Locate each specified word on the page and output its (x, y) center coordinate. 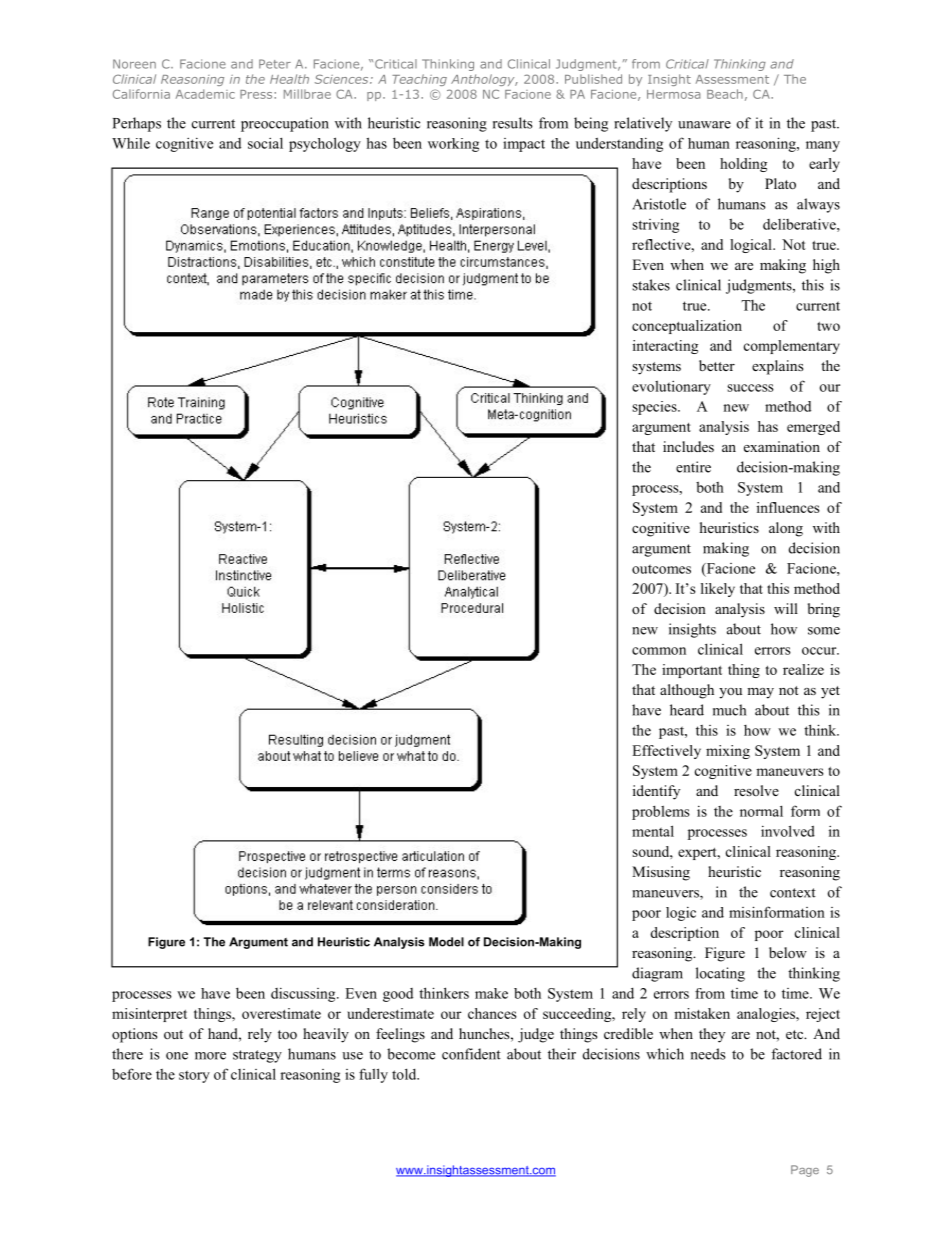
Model (446, 942)
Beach (725, 94)
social (265, 143)
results (513, 123)
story (194, 1076)
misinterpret (149, 1015)
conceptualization (687, 327)
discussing (304, 995)
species (655, 408)
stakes (651, 285)
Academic (205, 94)
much (729, 710)
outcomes (661, 569)
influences (788, 507)
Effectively (666, 752)
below (788, 953)
